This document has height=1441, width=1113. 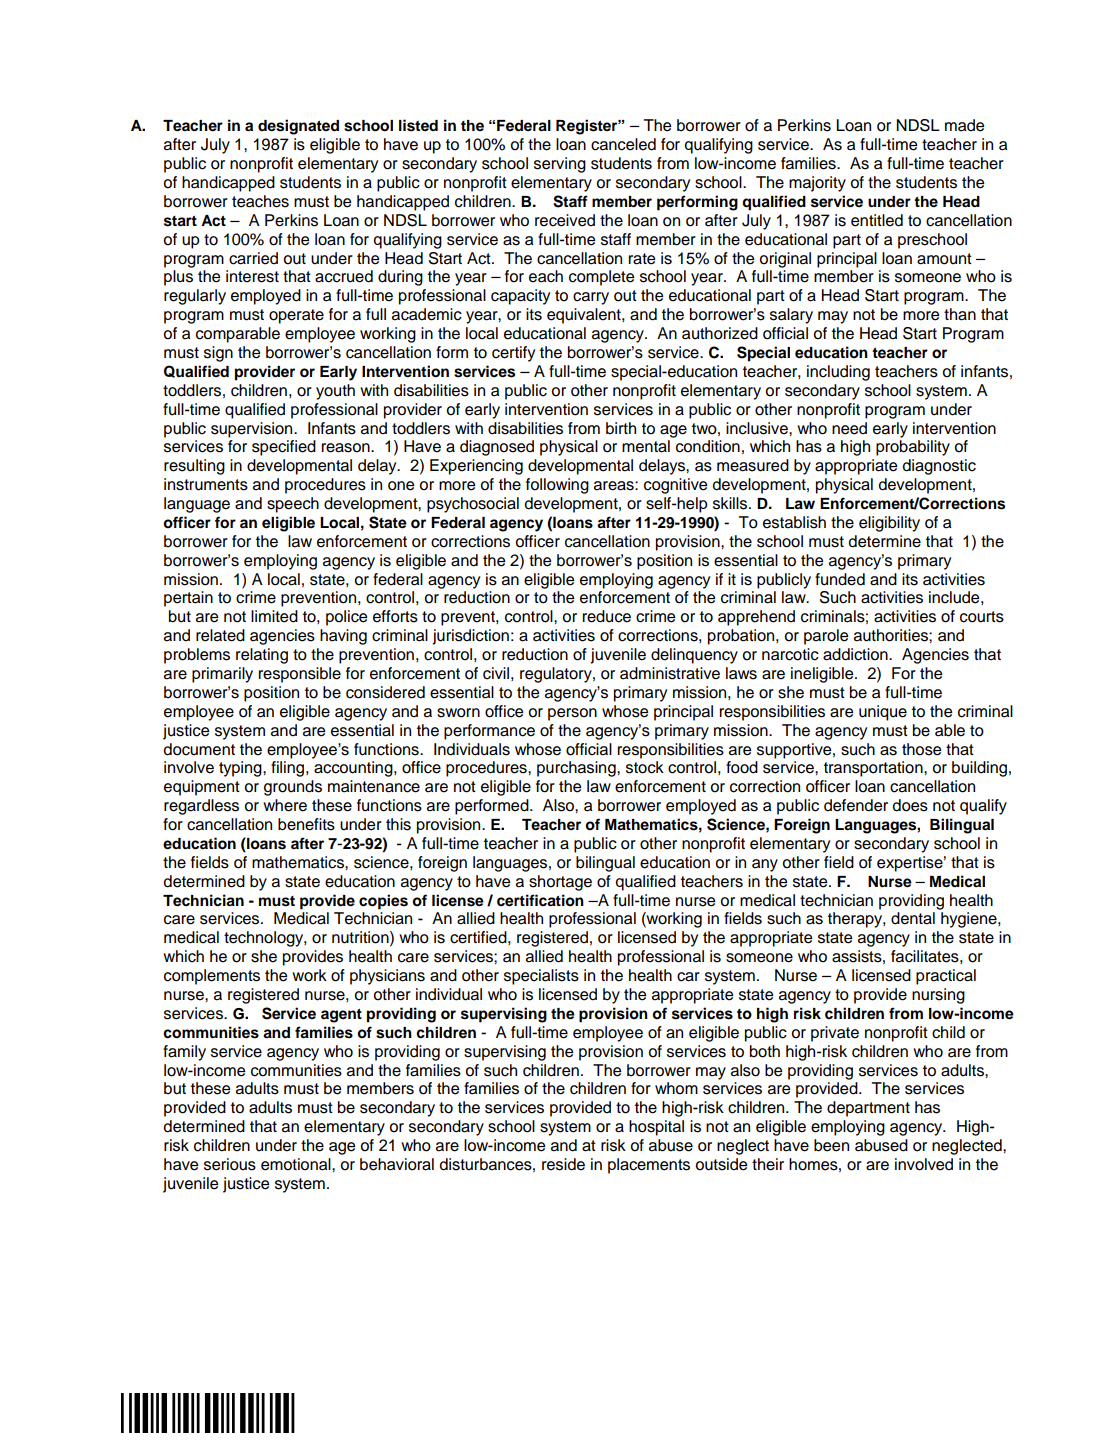 I want to click on been, so click(x=831, y=1145).
